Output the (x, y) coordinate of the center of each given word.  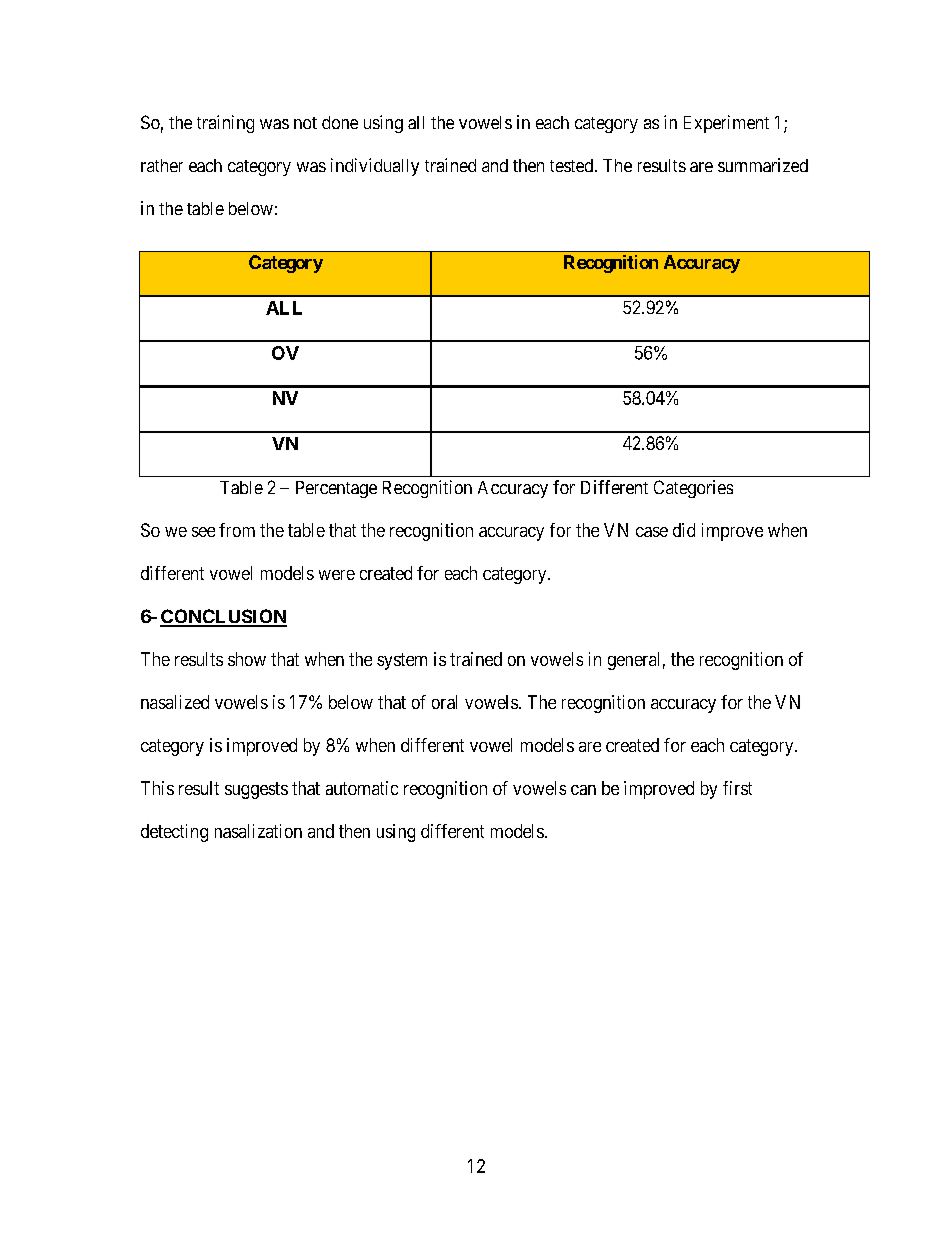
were (337, 575)
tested (571, 165)
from (237, 530)
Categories (693, 489)
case (652, 532)
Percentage (336, 489)
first (737, 788)
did (684, 530)
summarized (763, 165)
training (225, 124)
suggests (256, 790)
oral (444, 702)
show (247, 659)
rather (162, 165)
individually (375, 167)
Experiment (726, 124)
